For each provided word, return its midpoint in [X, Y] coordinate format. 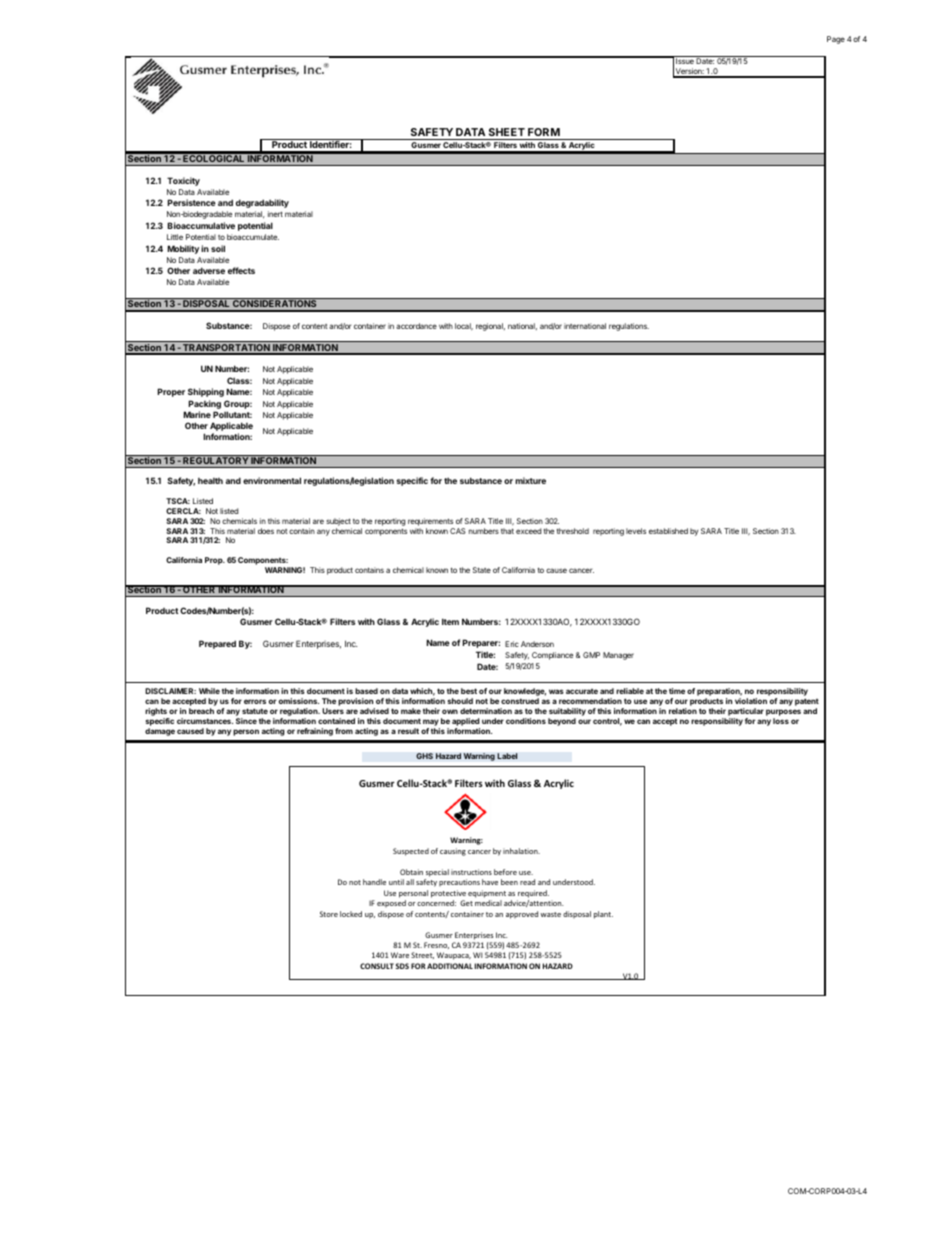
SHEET [507, 132]
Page [836, 40]
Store [329, 914]
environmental [272, 480]
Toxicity [183, 181]
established [668, 531]
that [507, 531]
